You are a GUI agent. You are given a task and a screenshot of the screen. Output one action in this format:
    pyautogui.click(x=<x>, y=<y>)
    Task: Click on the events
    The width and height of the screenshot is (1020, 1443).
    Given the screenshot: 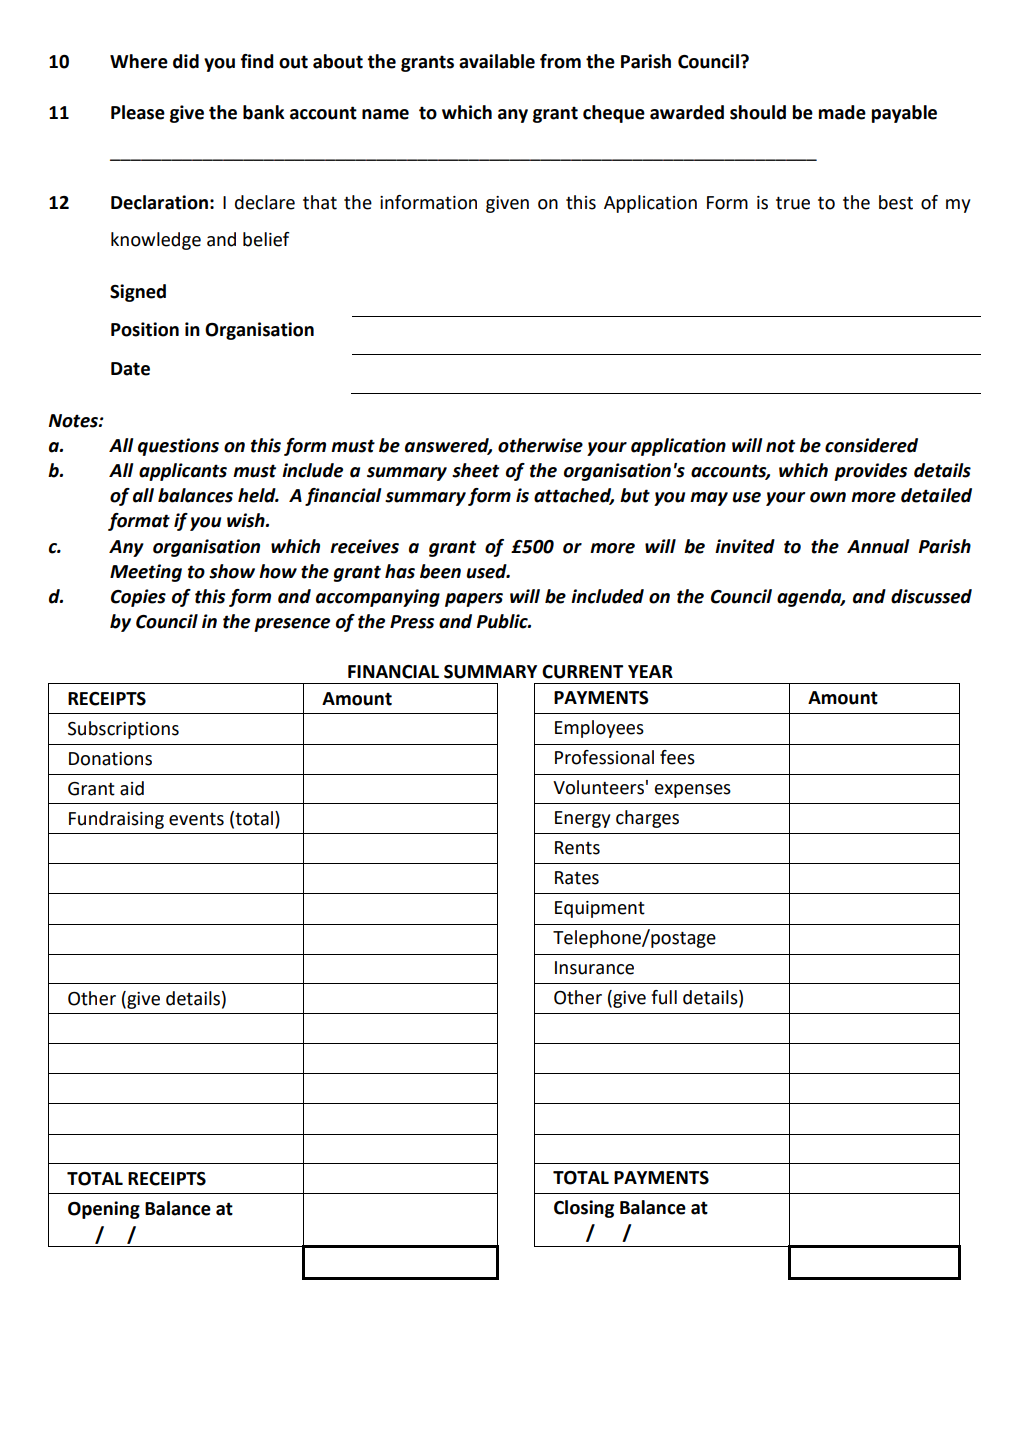 What is the action you would take?
    pyautogui.click(x=196, y=819)
